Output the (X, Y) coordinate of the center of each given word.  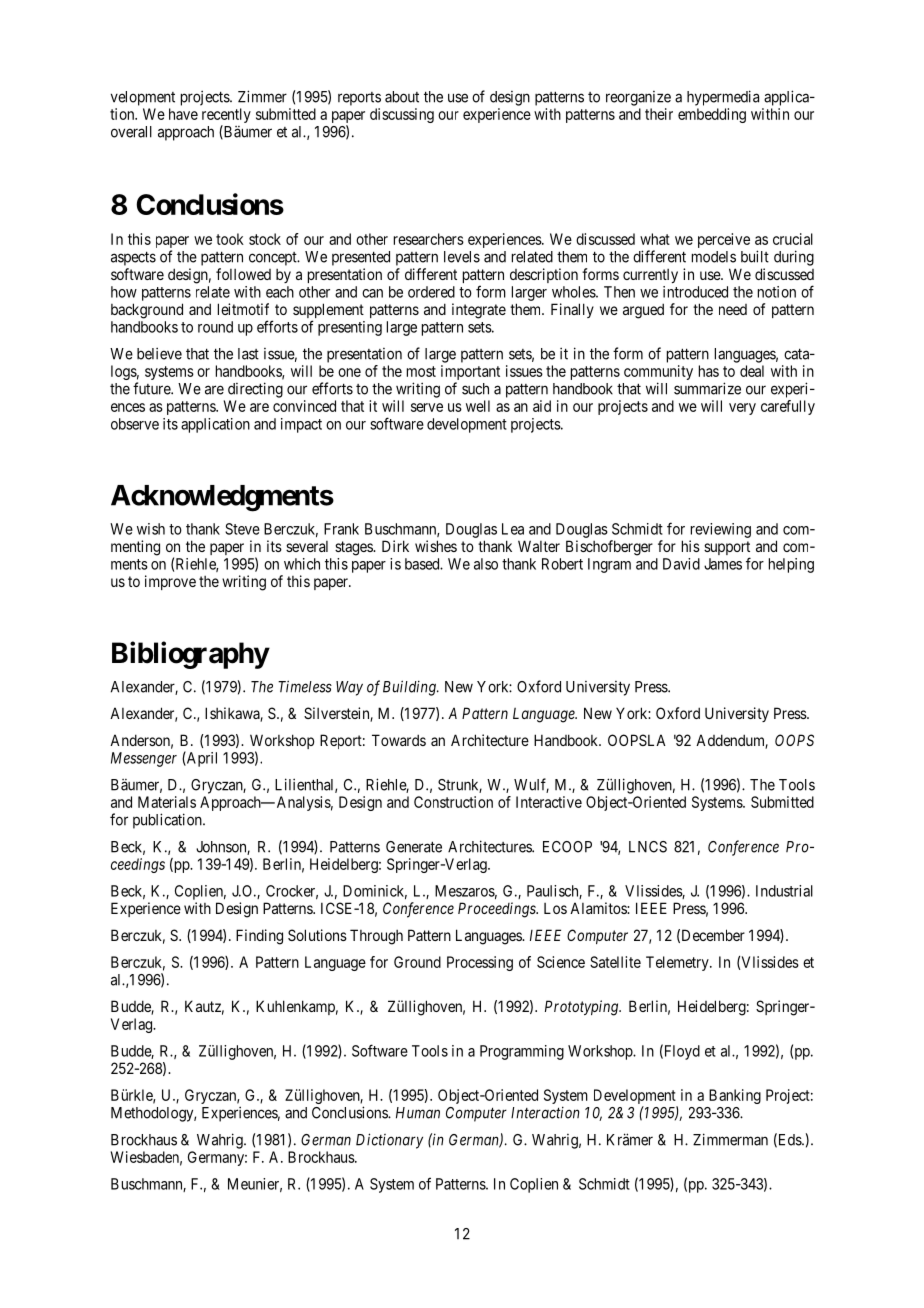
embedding (712, 115)
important (470, 374)
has (709, 371)
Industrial (784, 891)
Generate (414, 847)
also (486, 564)
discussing (402, 115)
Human (418, 1113)
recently (226, 117)
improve (170, 582)
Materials (167, 802)
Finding (259, 937)
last (248, 354)
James (723, 564)
